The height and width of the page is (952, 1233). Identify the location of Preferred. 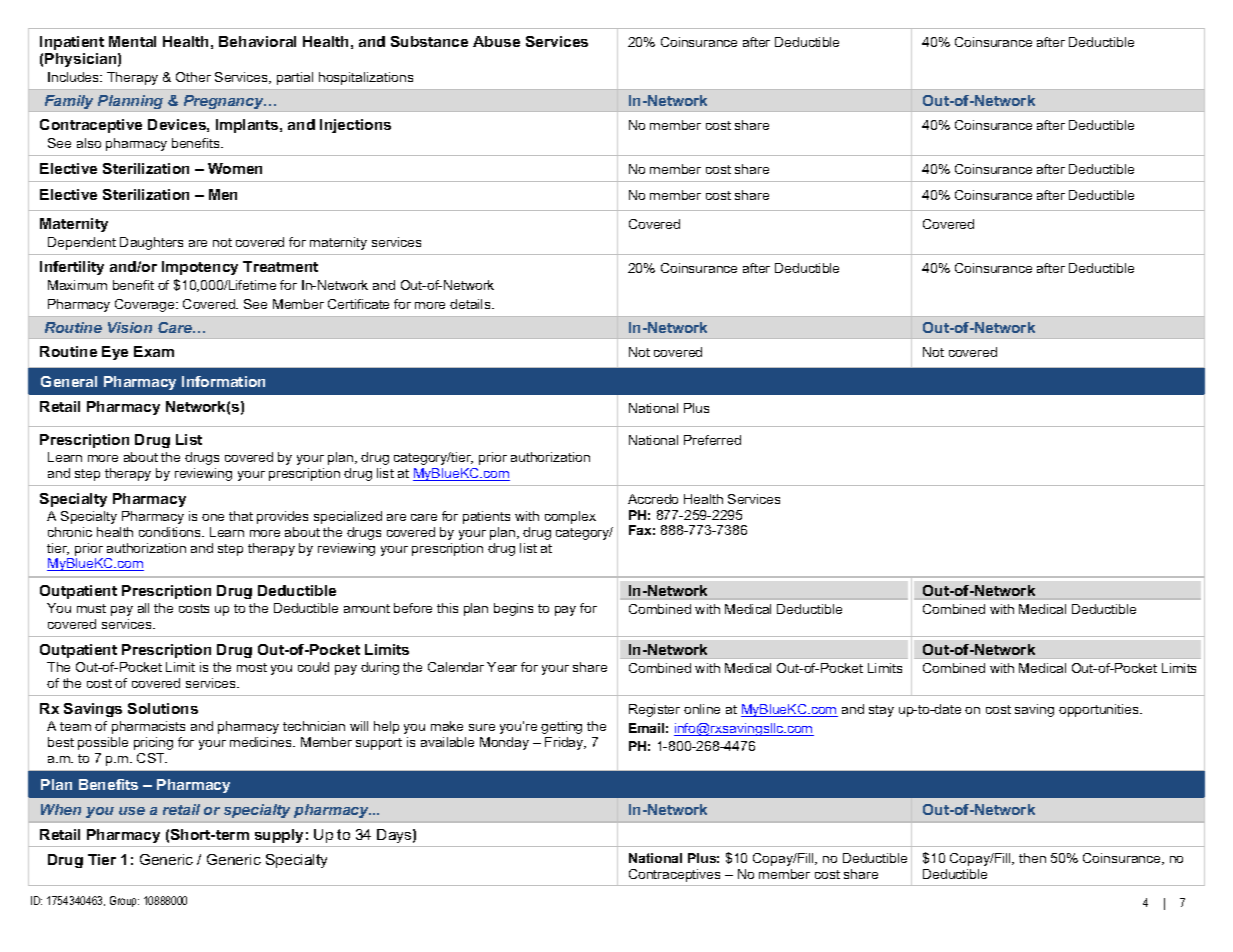
(712, 440).
